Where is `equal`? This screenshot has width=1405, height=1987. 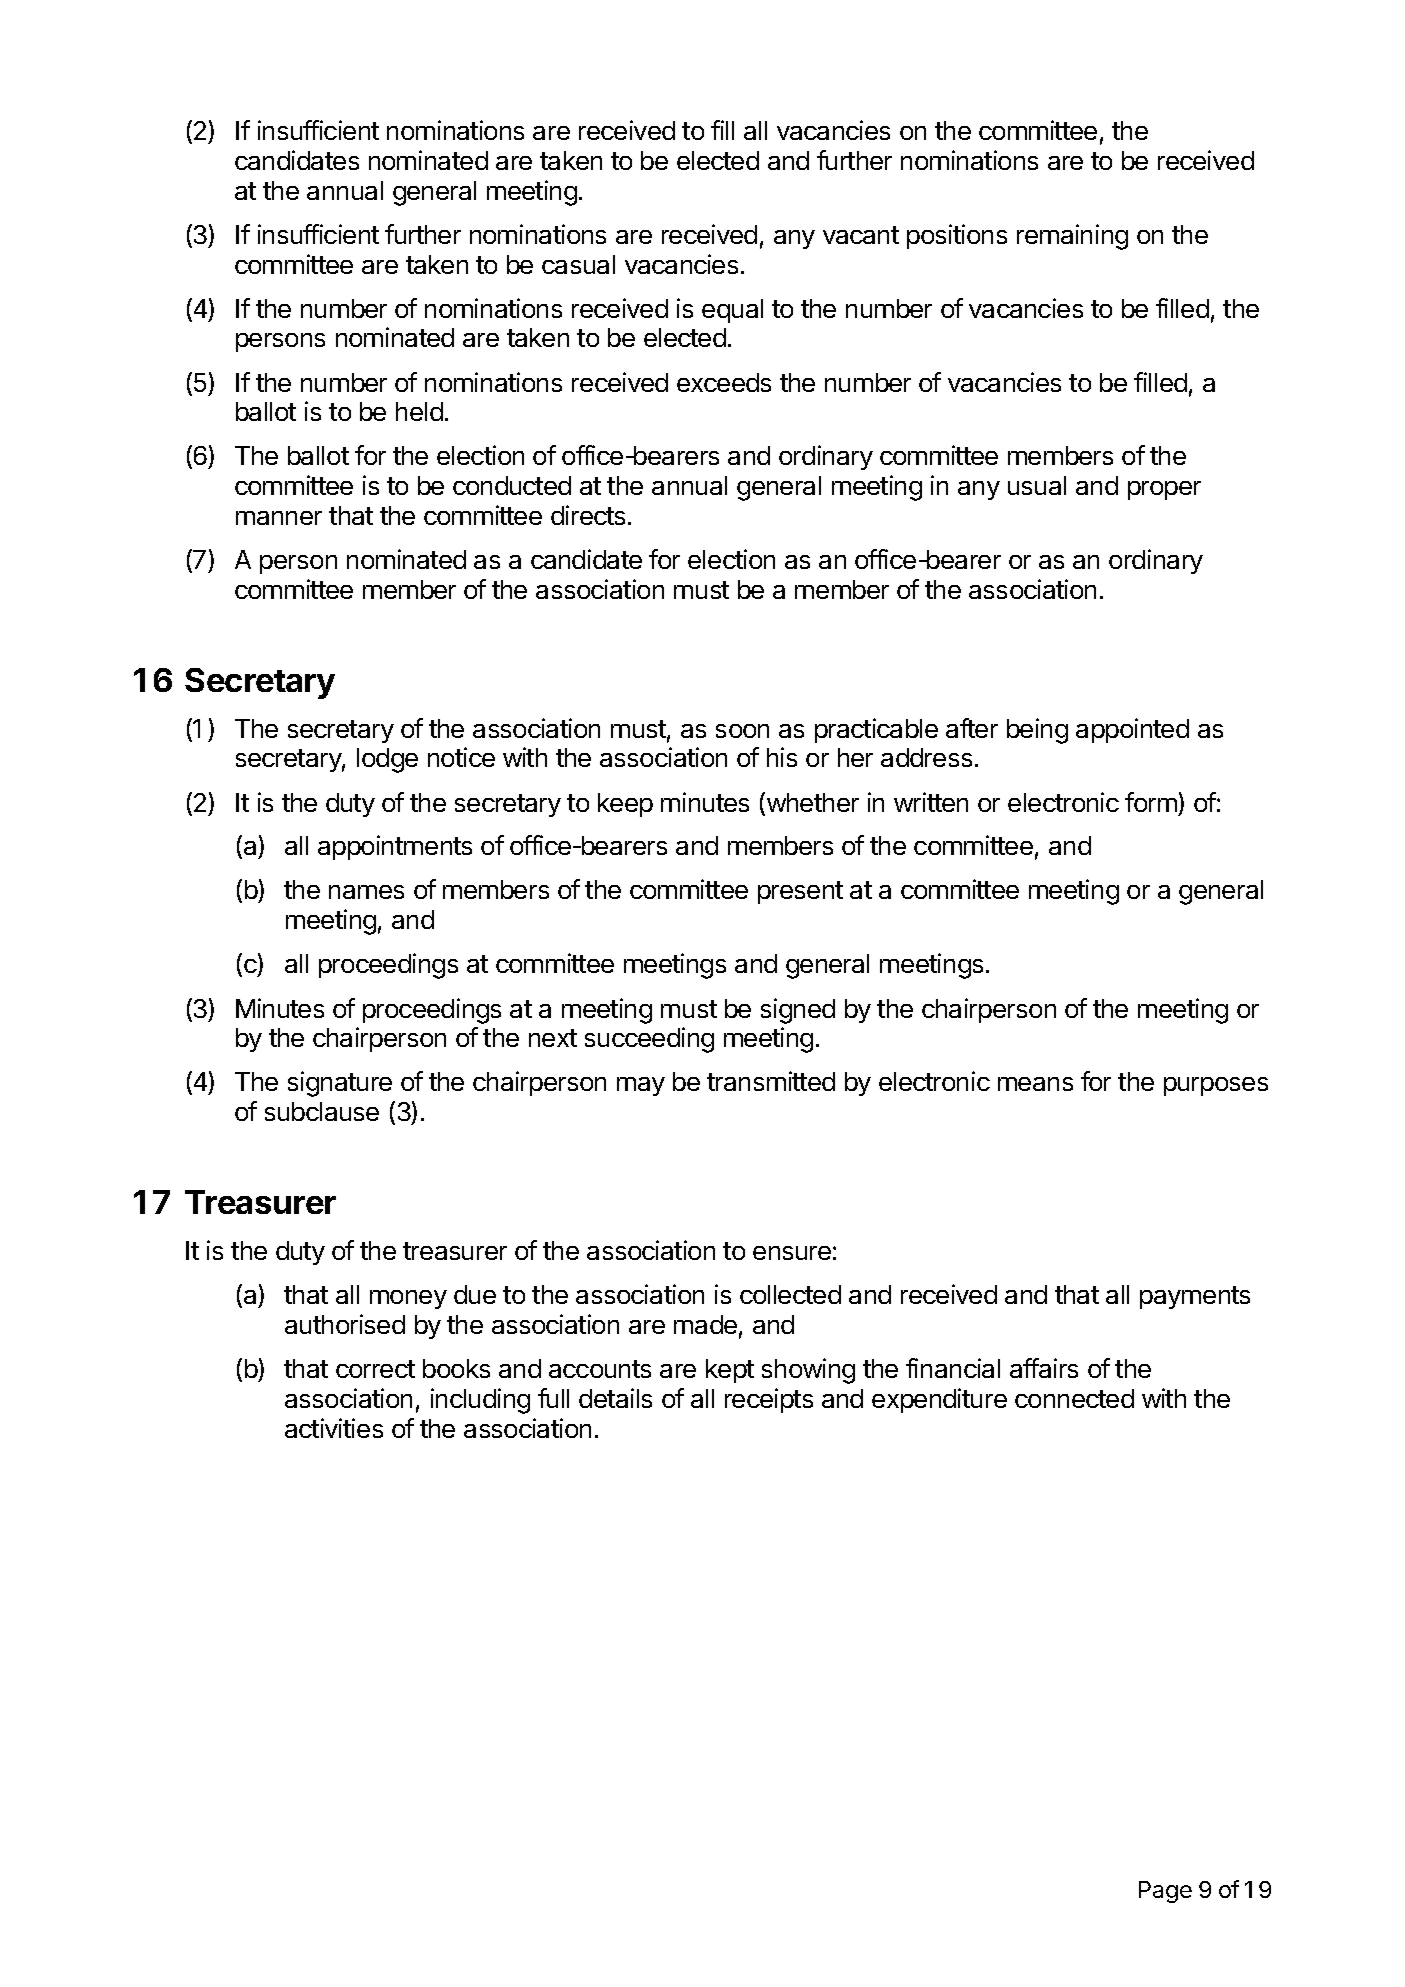
equal is located at coordinates (732, 311).
